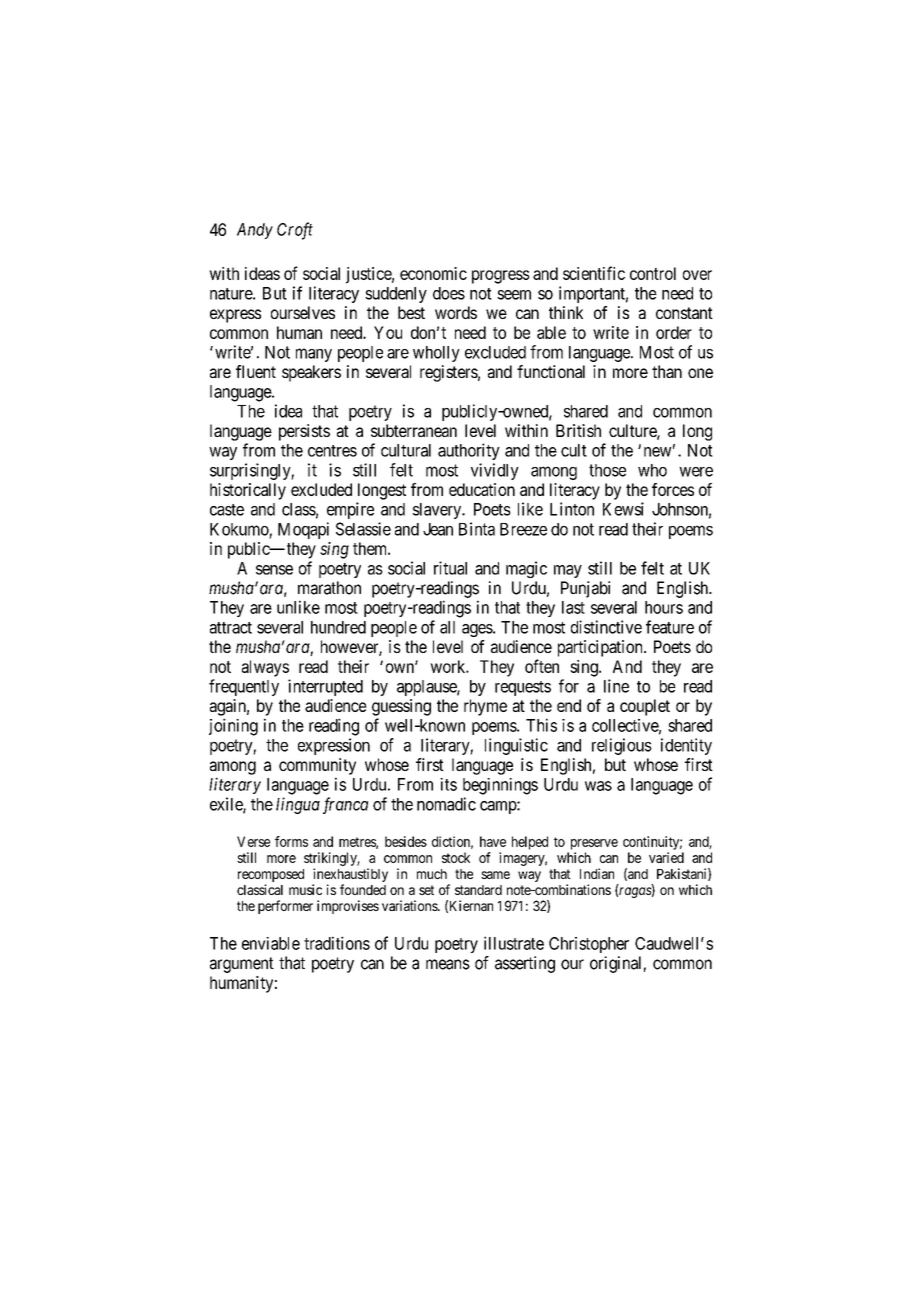 The height and width of the screenshot is (1308, 924). What do you see at coordinates (664, 607) in the screenshot?
I see `hours` at bounding box center [664, 607].
